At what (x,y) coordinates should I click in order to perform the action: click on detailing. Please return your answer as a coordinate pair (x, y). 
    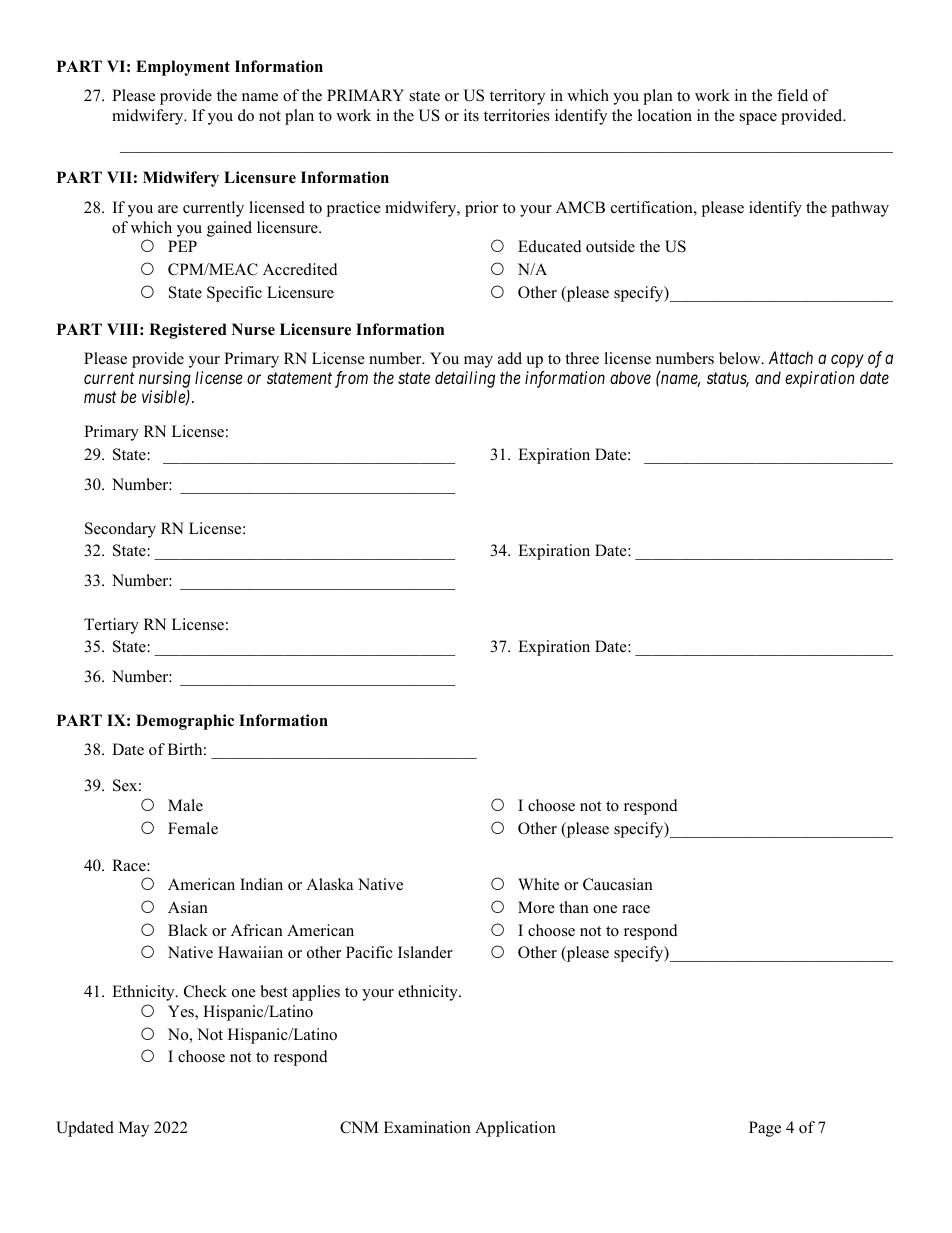
    Looking at the image, I should click on (465, 379).
